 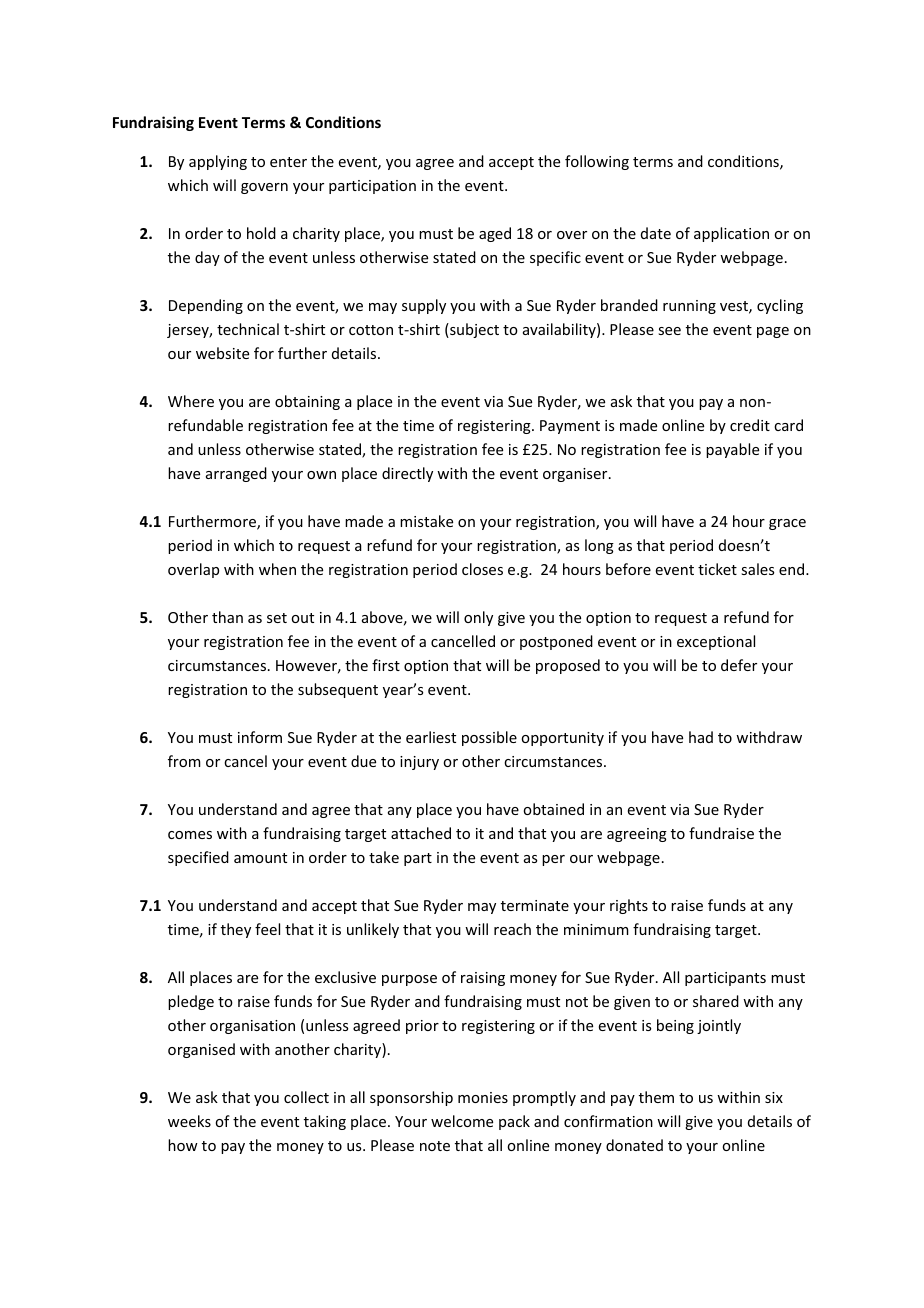 I want to click on only, so click(x=478, y=618).
